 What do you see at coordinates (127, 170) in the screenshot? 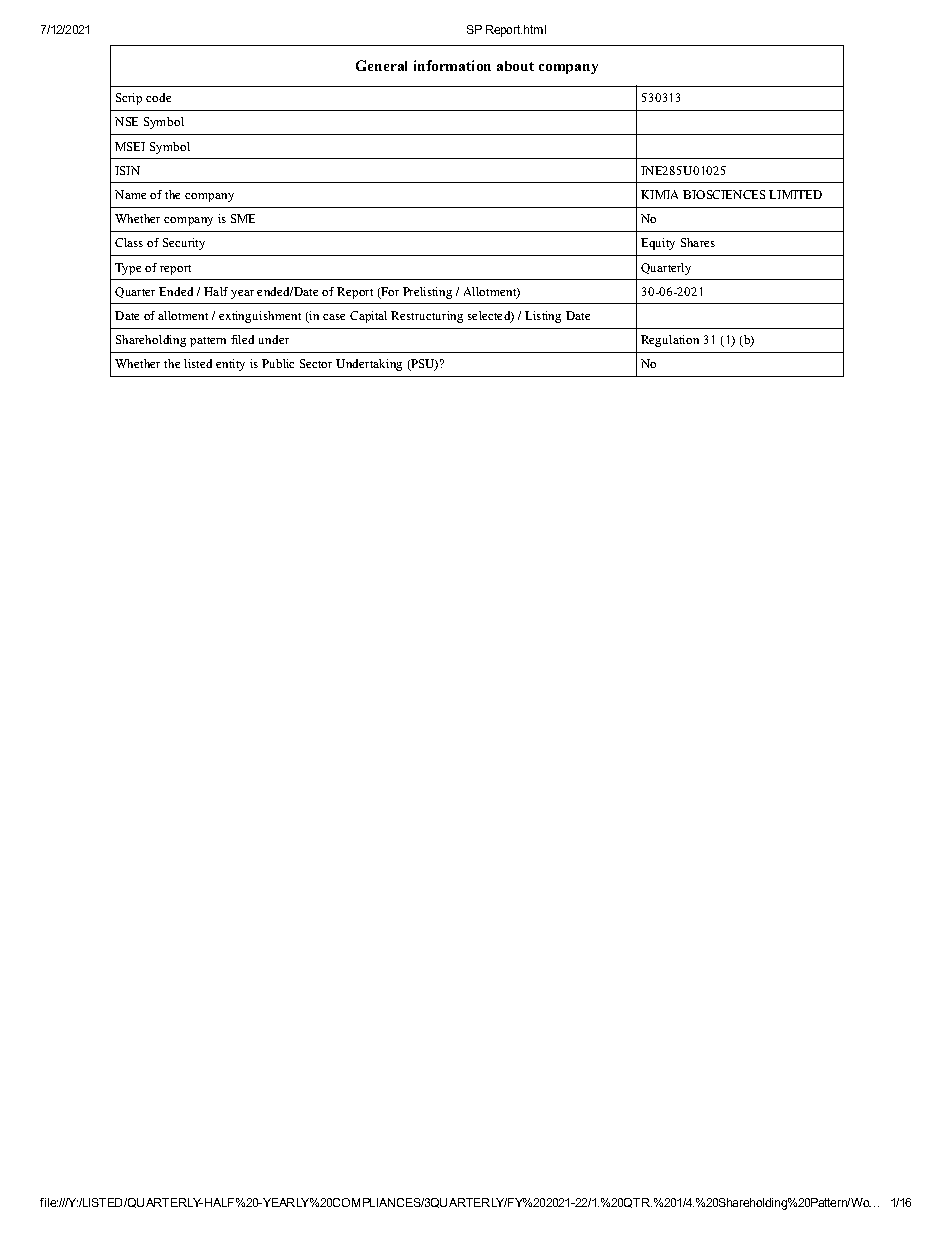
I see `ISIN` at bounding box center [127, 170].
